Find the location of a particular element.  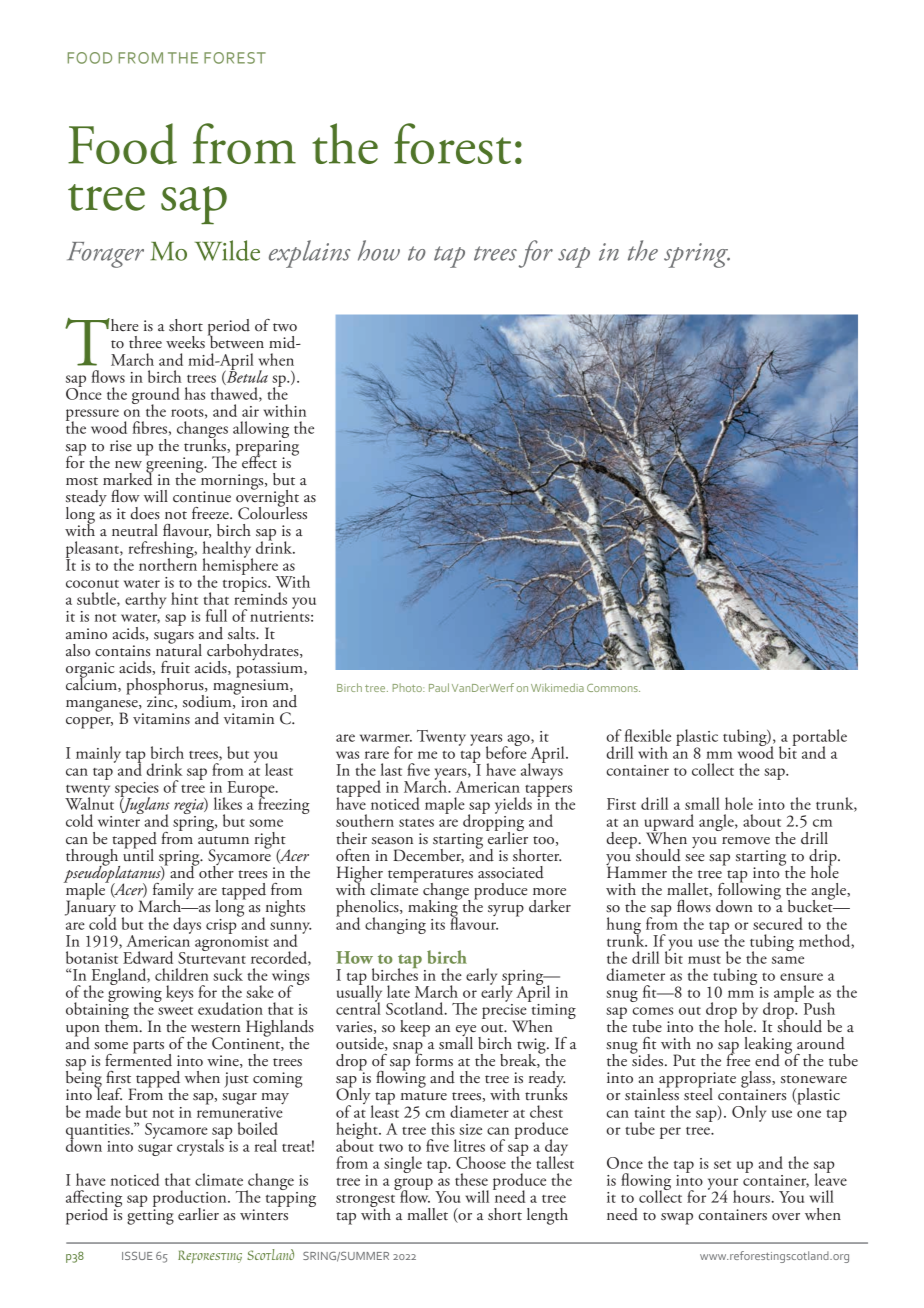

getting is located at coordinates (150, 1217).
